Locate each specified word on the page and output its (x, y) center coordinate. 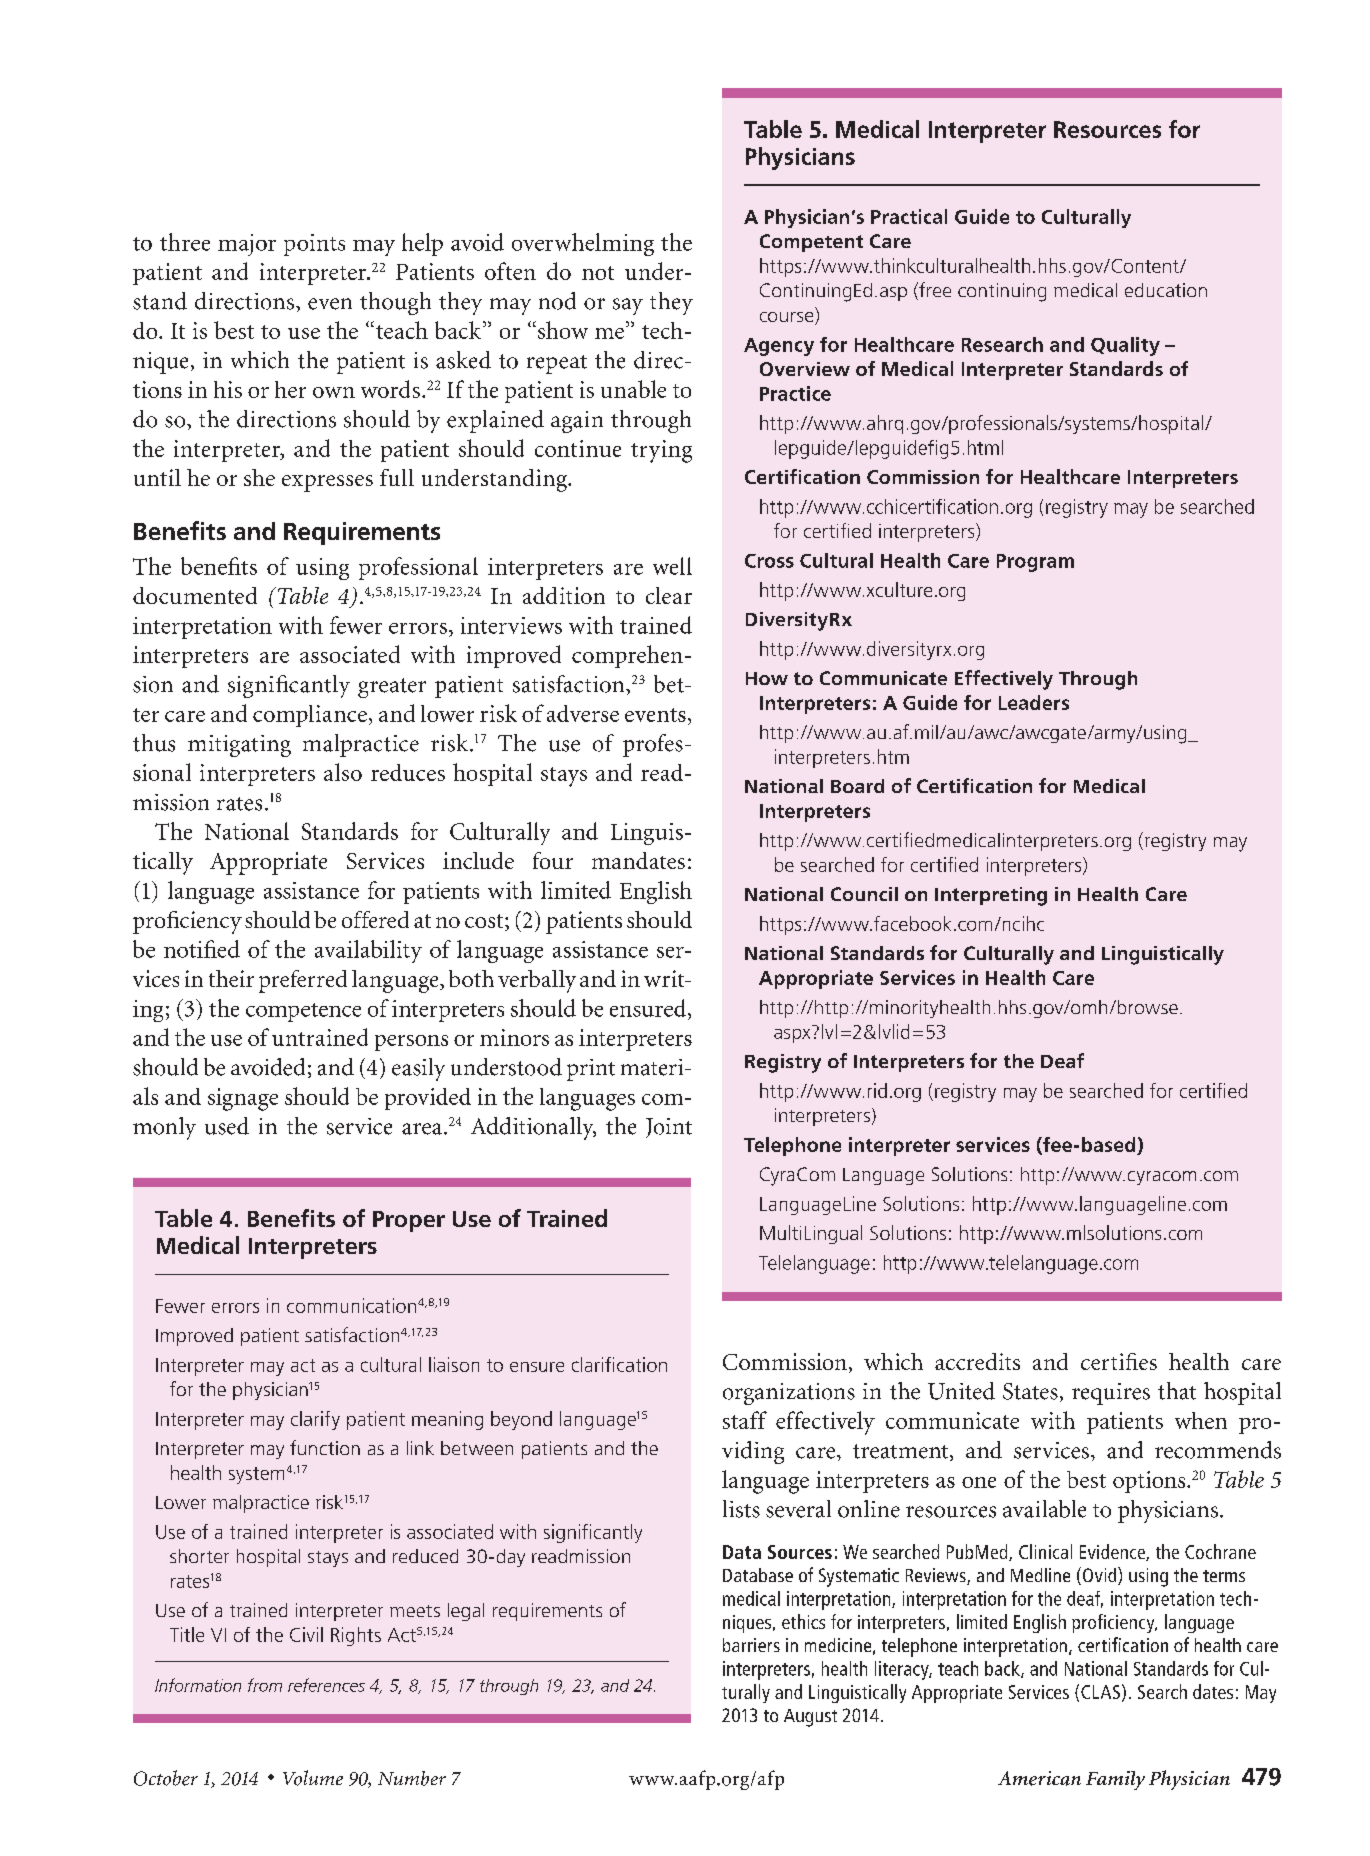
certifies (1119, 1361)
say (628, 306)
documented (195, 595)
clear (669, 595)
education (1166, 290)
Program (1035, 563)
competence (303, 1012)
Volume (313, 1778)
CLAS (1100, 1692)
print (591, 1070)
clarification (619, 1364)
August (810, 1718)
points (314, 245)
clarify (315, 1420)
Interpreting (991, 896)
